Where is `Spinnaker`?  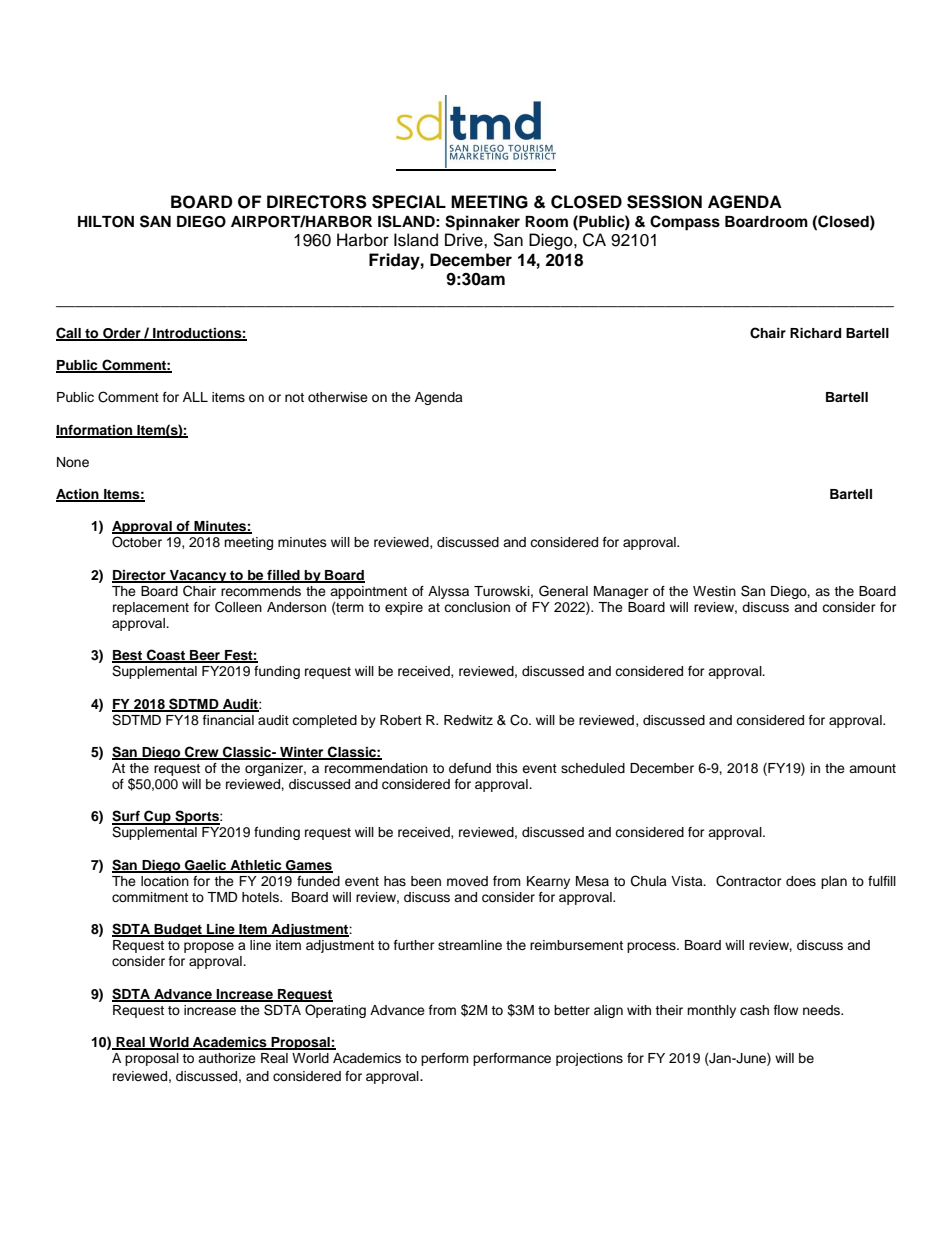
Spinnaker is located at coordinates (482, 223).
